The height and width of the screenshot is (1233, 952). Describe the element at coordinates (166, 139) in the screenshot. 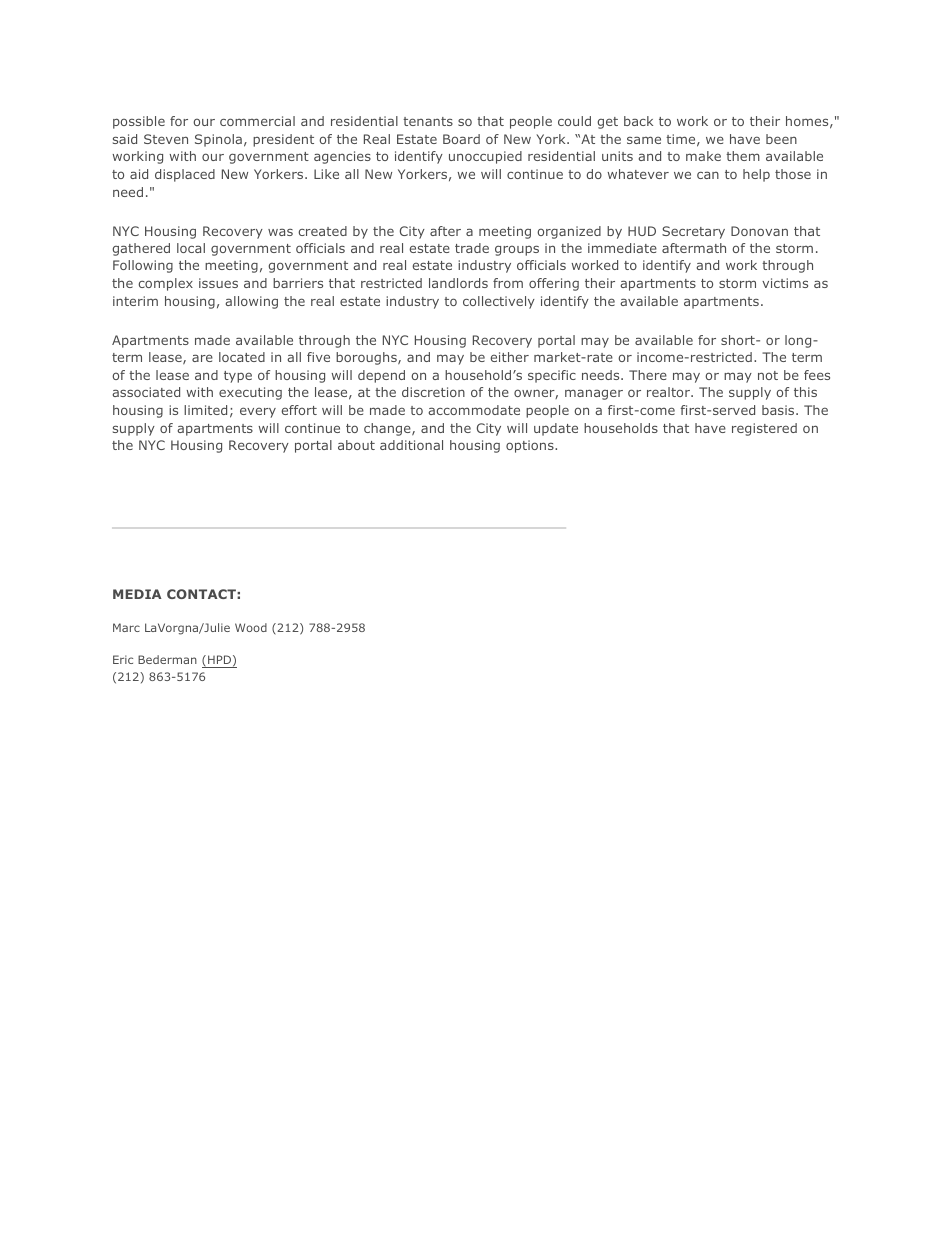

I see `Steven` at that location.
